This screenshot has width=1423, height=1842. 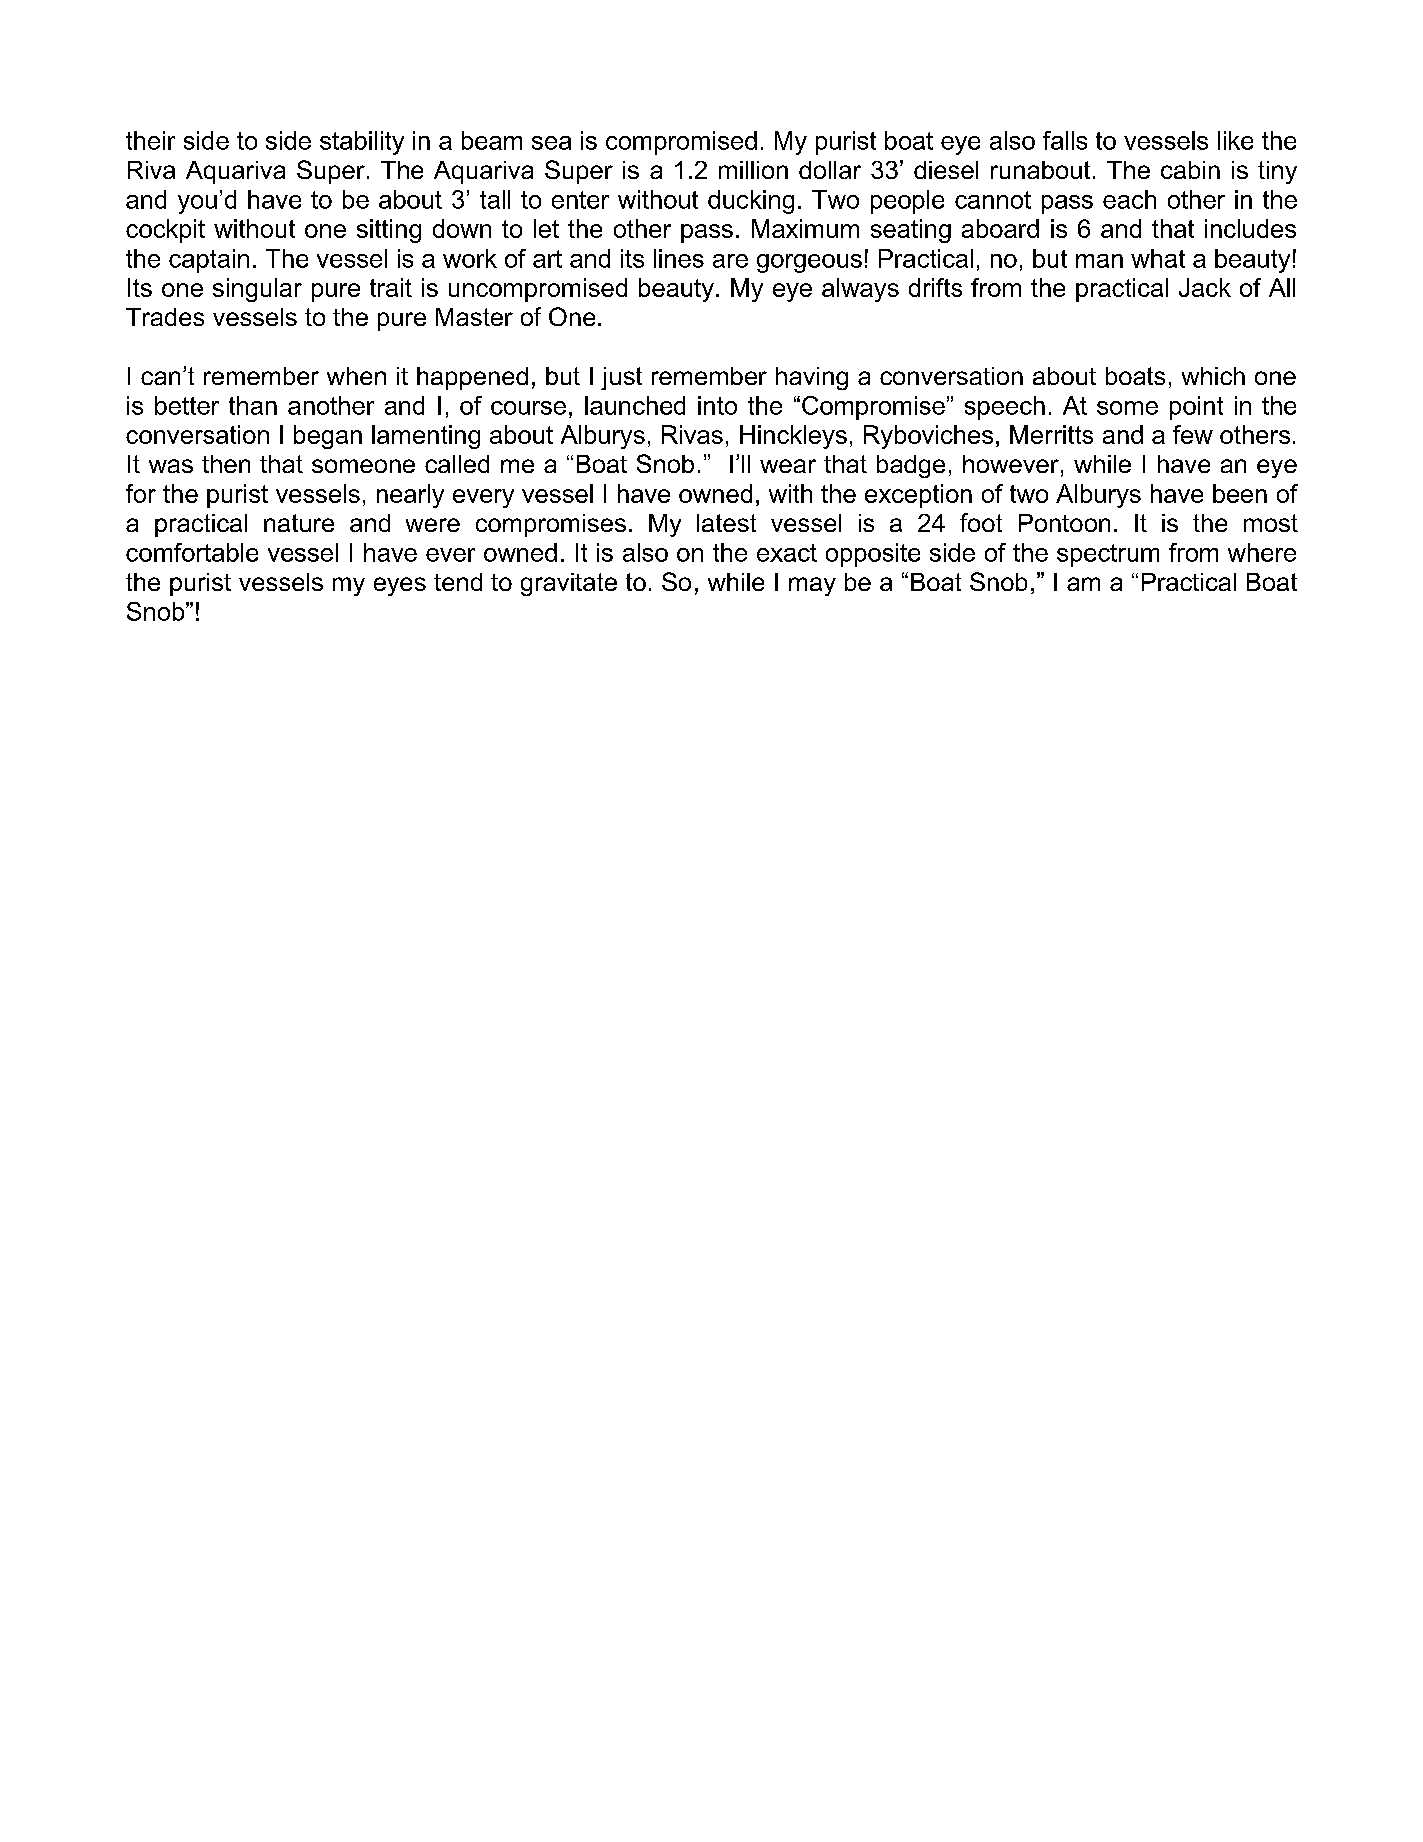 What do you see at coordinates (788, 466) in the screenshot?
I see `wear` at bounding box center [788, 466].
